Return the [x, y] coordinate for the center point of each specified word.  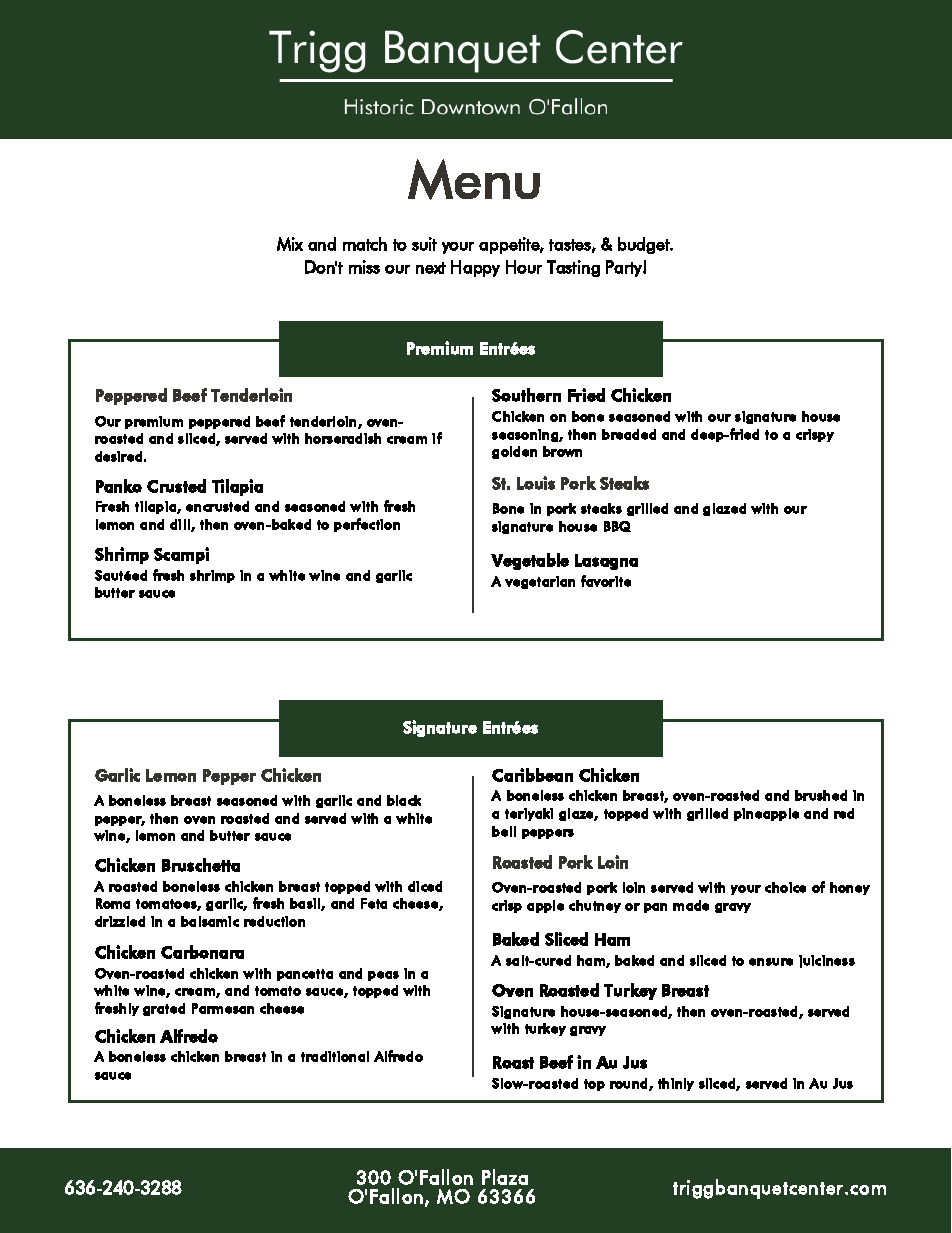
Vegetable [530, 561]
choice [785, 887]
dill [181, 525]
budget [645, 245]
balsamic [210, 921]
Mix [290, 244]
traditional [335, 1056]
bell [504, 831]
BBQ [617, 526]
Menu [474, 179]
